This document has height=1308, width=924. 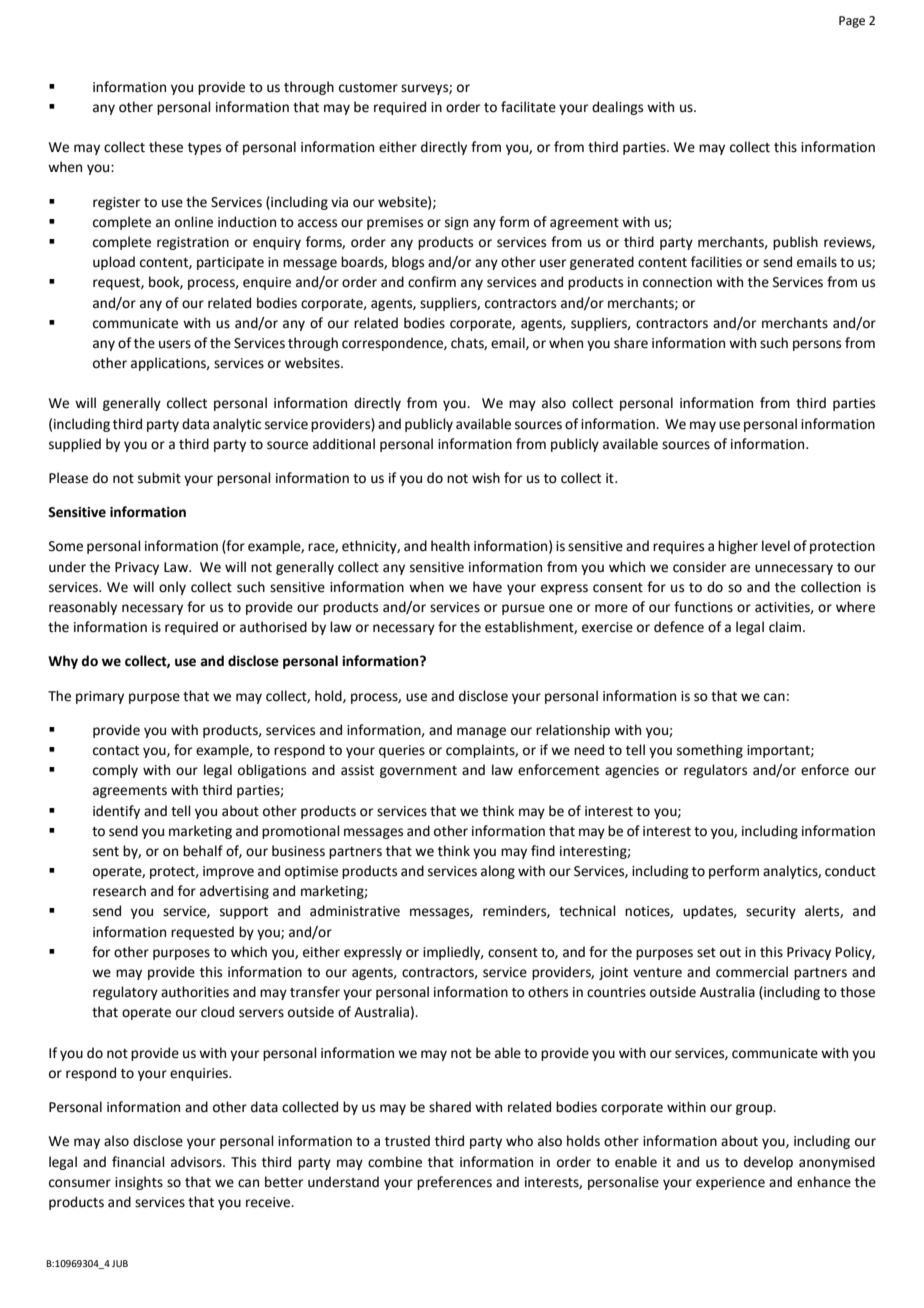 I want to click on identify, so click(x=116, y=812).
